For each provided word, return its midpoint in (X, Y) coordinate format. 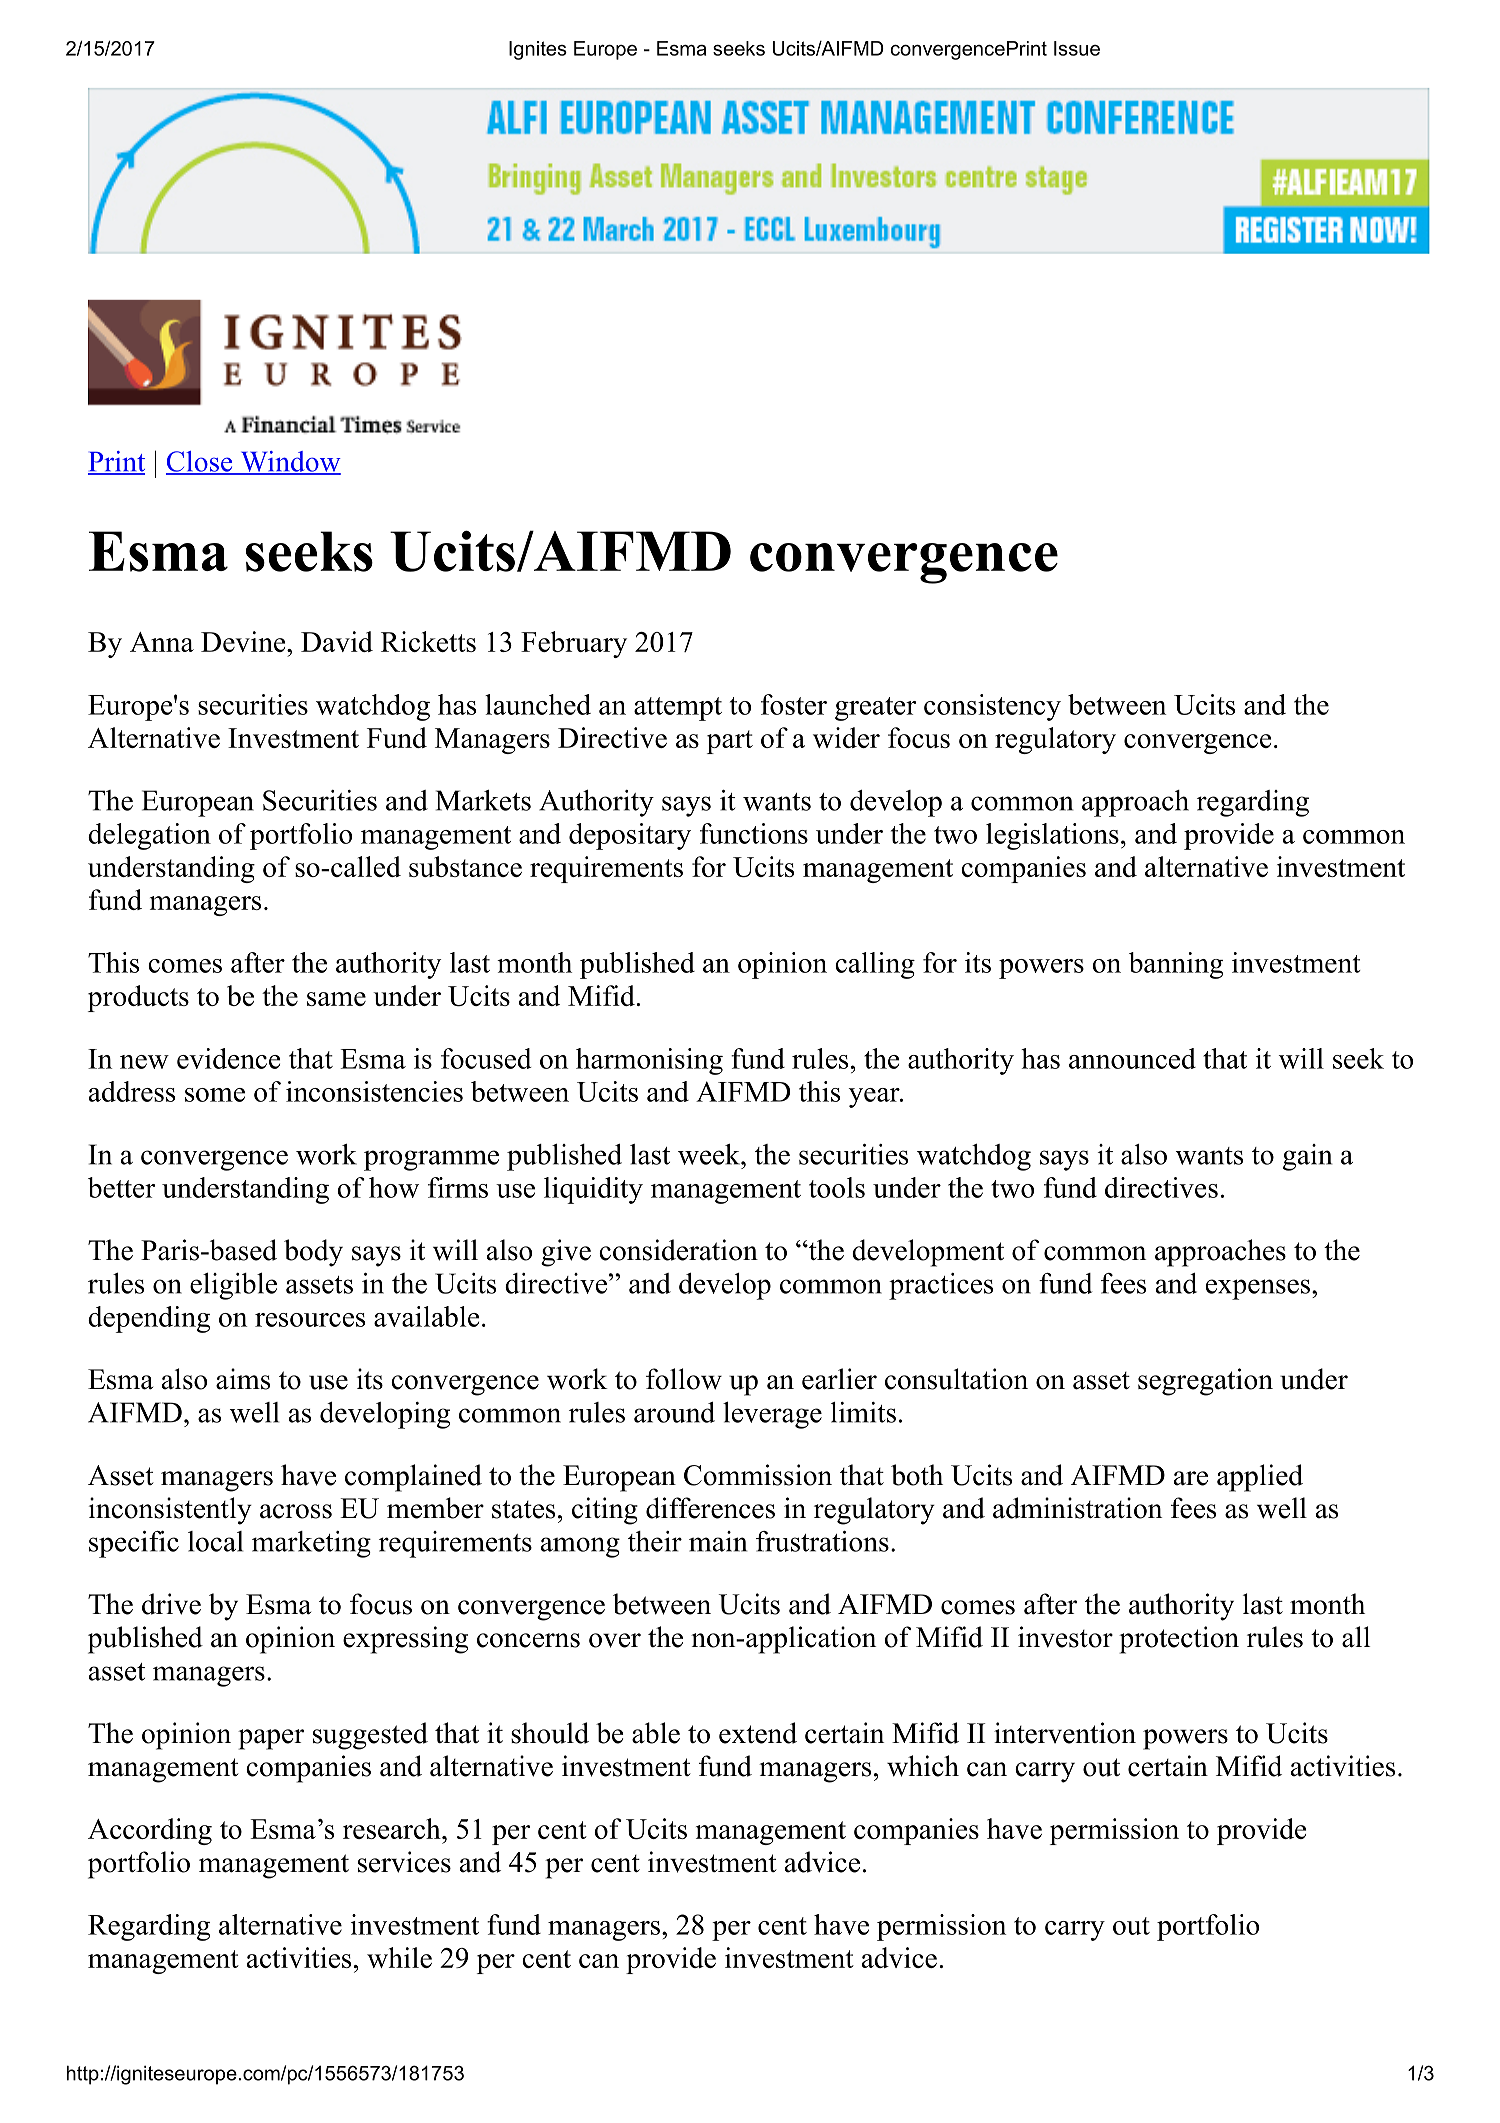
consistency (992, 707)
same (336, 999)
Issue (1077, 48)
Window (289, 462)
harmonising (649, 1061)
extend (758, 1733)
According (150, 1831)
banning (1176, 965)
